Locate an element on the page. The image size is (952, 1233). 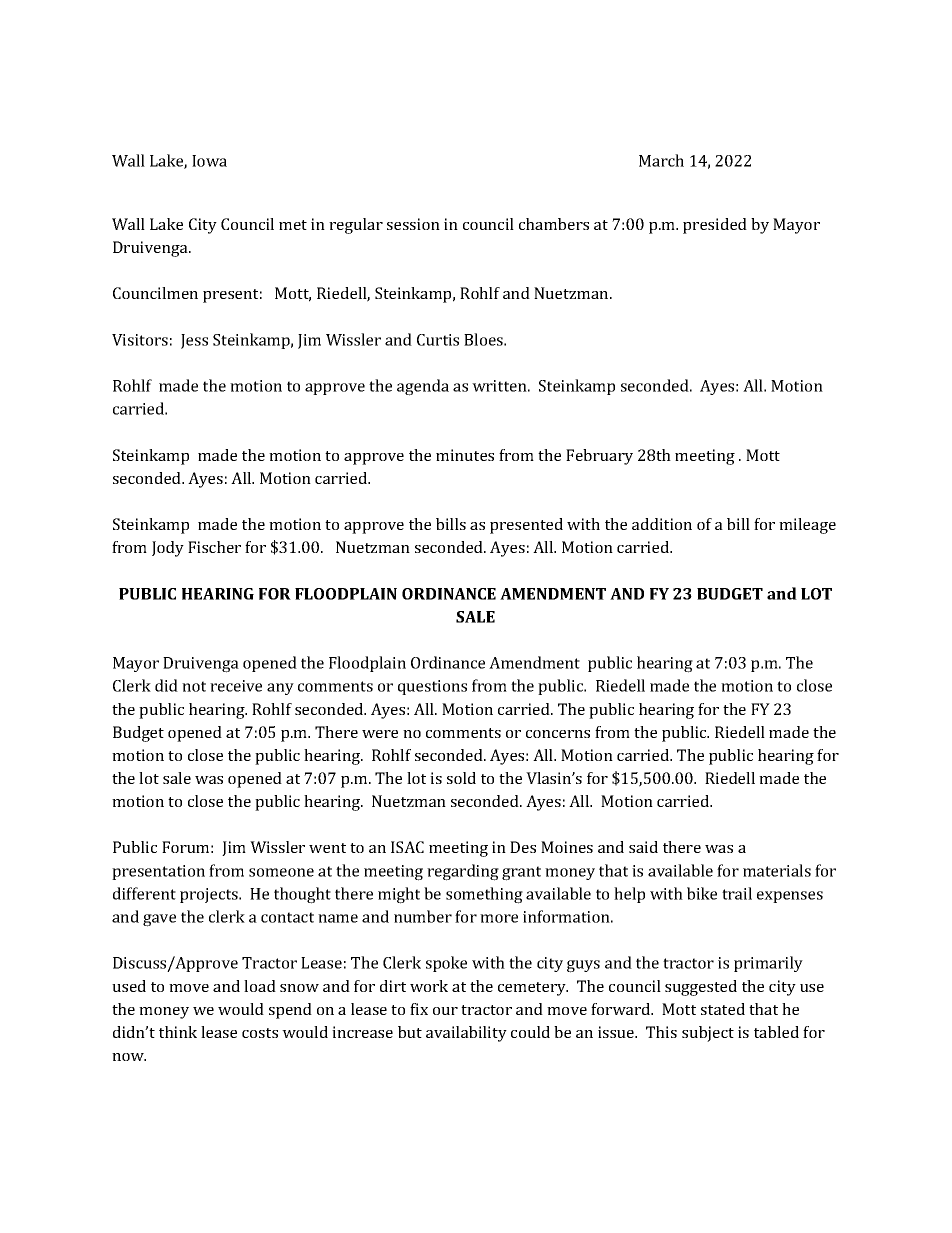
our is located at coordinates (445, 1011).
